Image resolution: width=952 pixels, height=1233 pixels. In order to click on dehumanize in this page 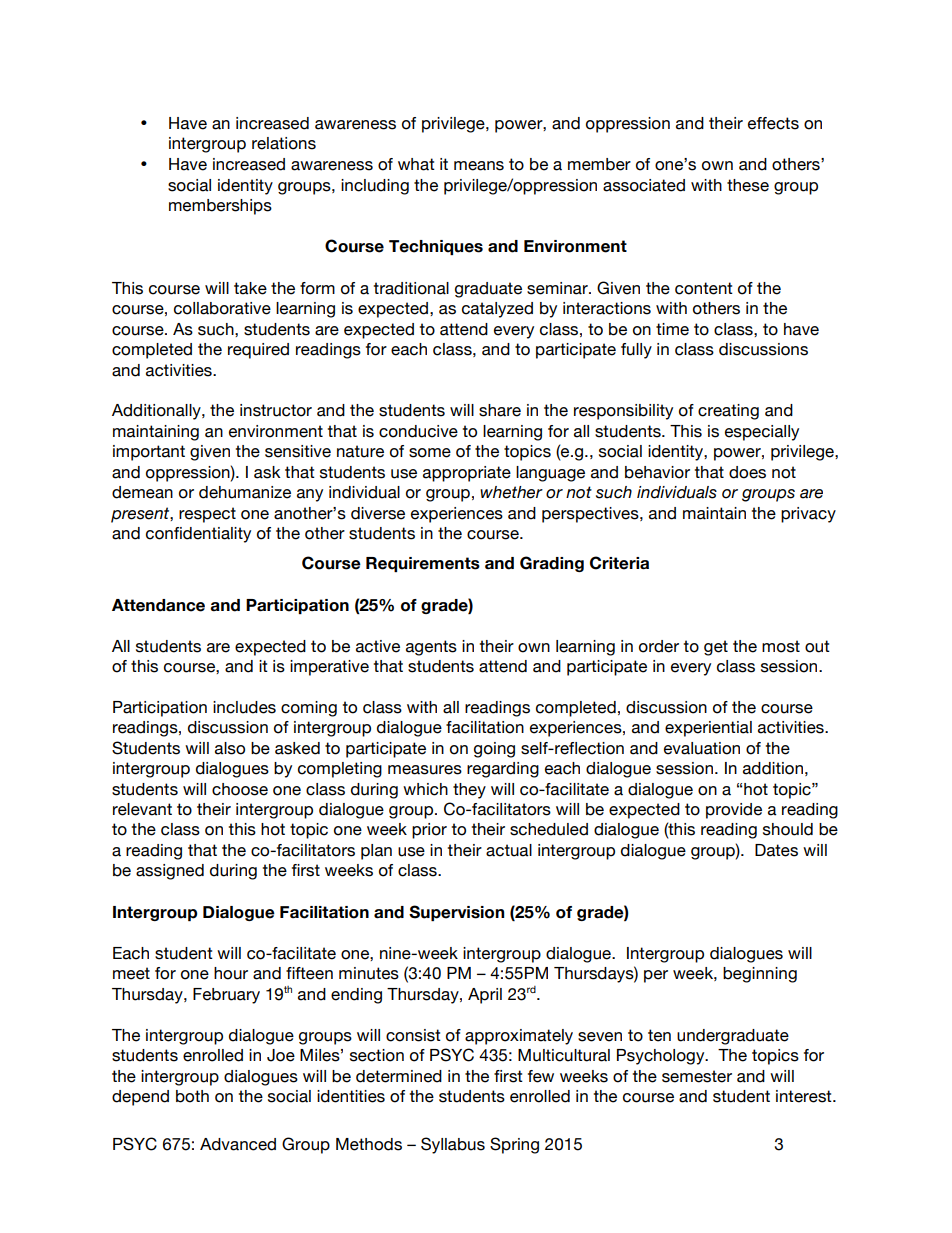, I will do `click(245, 492)`.
